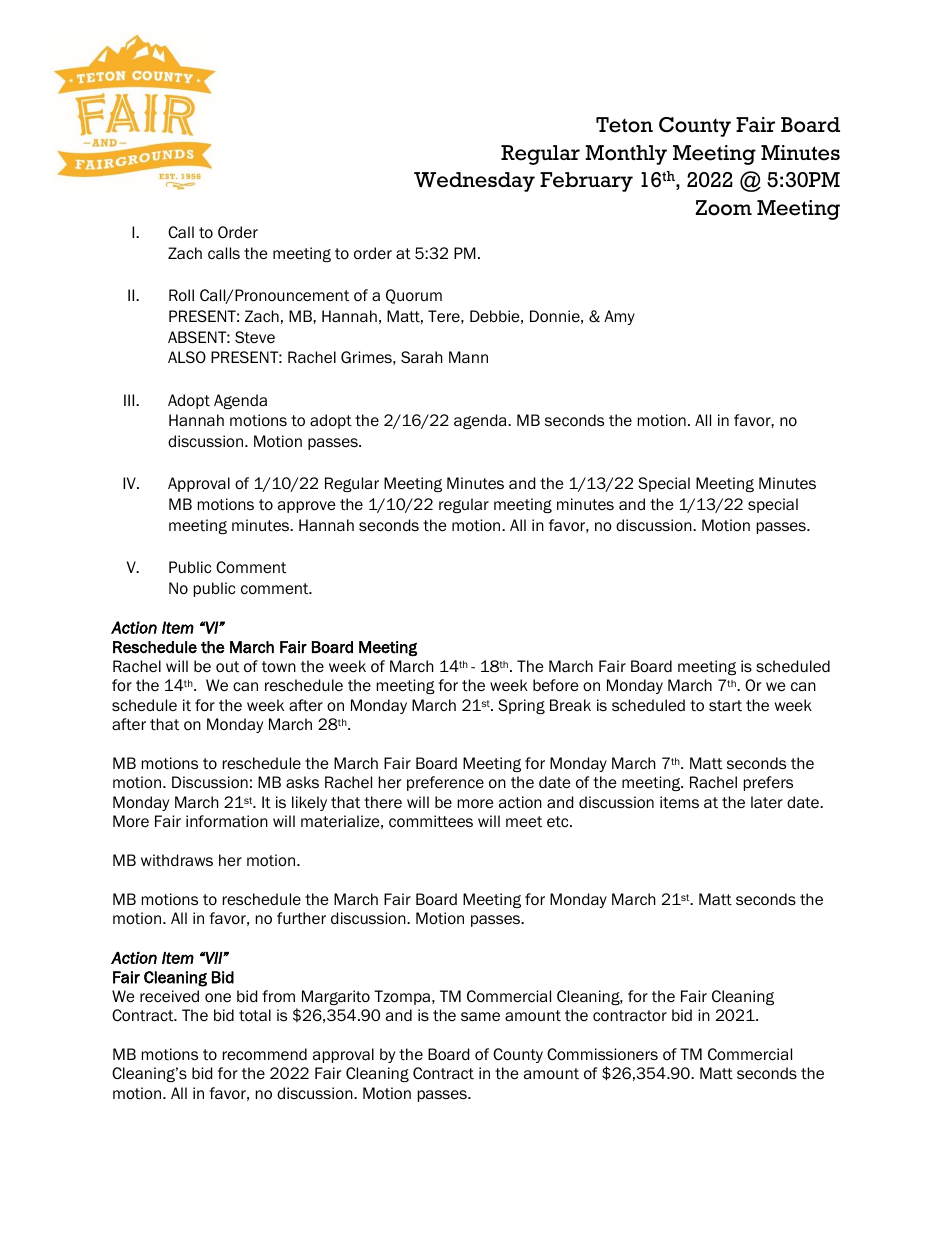 The height and width of the screenshot is (1233, 952). Describe the element at coordinates (619, 317) in the screenshot. I see `Amy` at that location.
